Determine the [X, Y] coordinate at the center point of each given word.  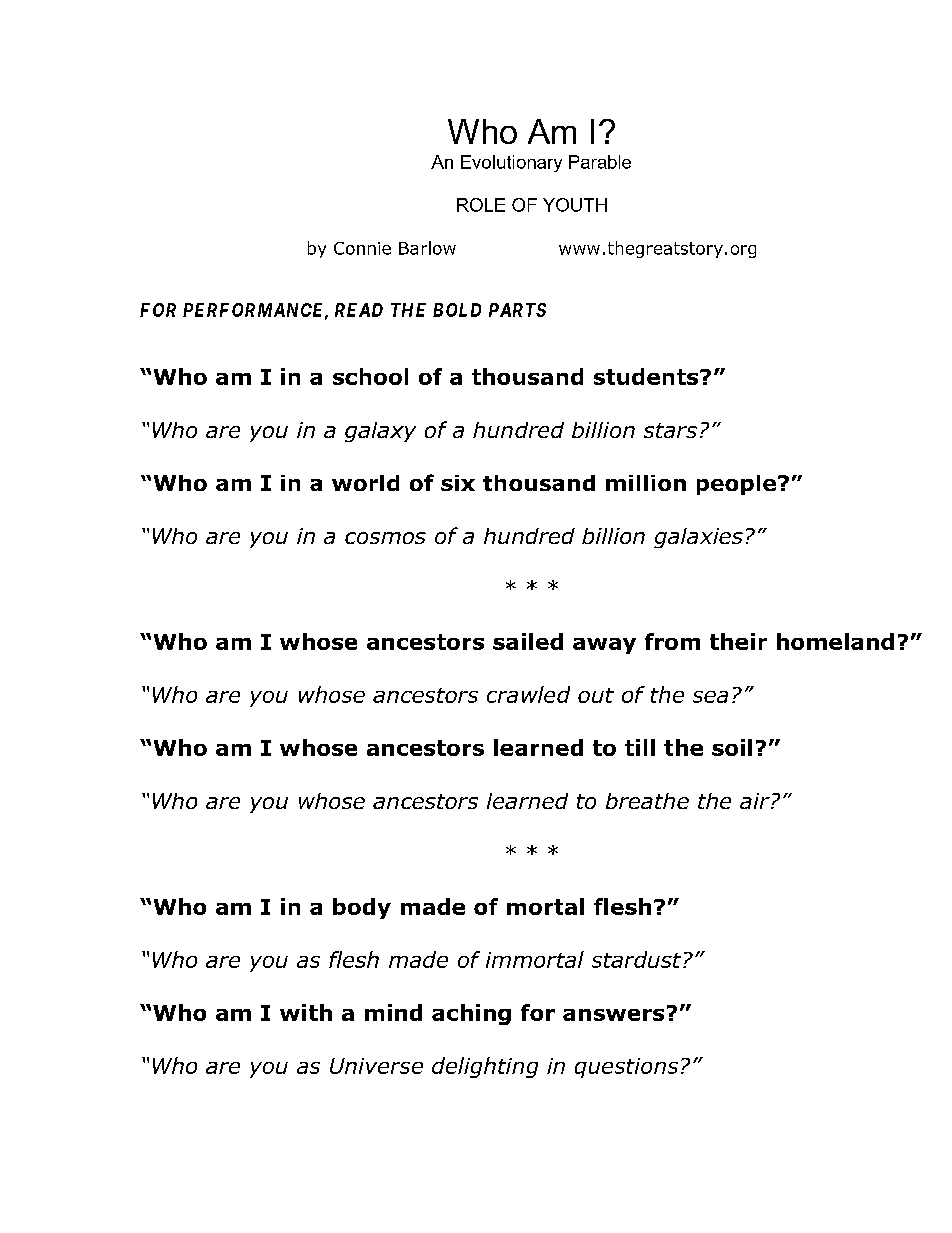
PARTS [517, 310]
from [672, 641]
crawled [528, 694]
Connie [362, 248]
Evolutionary [511, 163]
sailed [528, 641]
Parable [600, 162]
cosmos [385, 538]
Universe [376, 1066]
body [362, 908]
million [646, 483]
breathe [647, 801]
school [370, 376]
